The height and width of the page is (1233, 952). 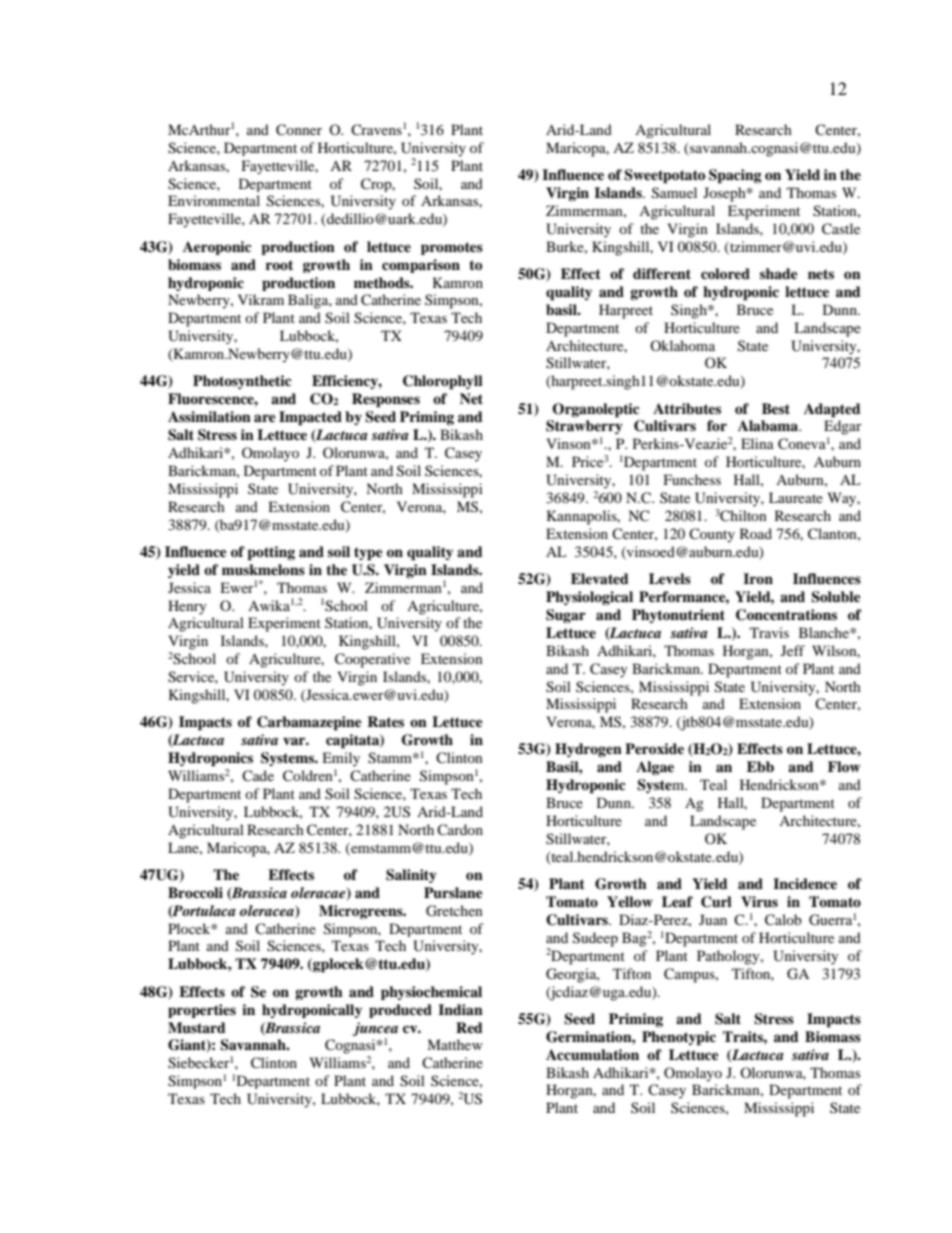 I want to click on properties, so click(x=202, y=1011).
